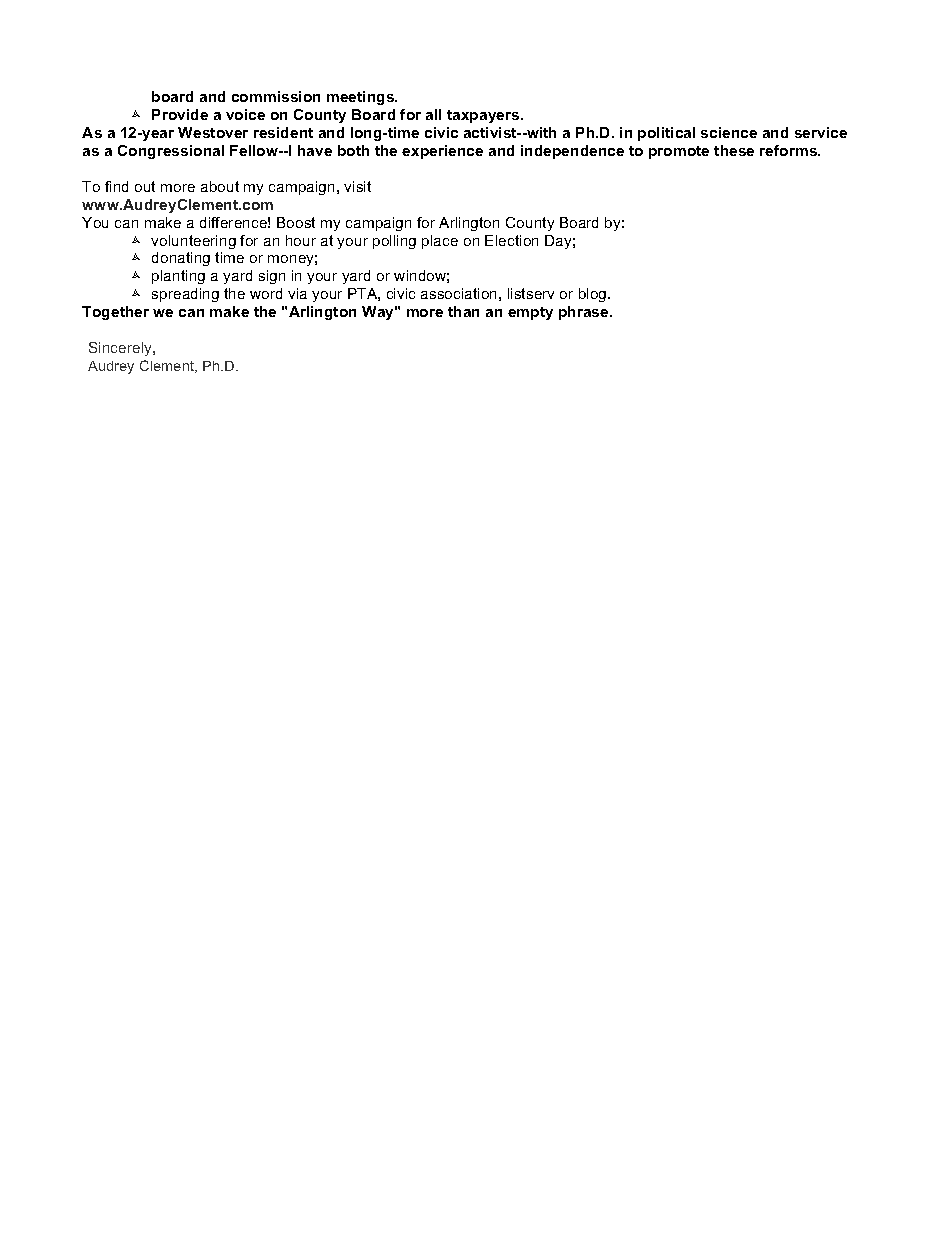  What do you see at coordinates (585, 313) in the screenshot?
I see `phrase` at bounding box center [585, 313].
